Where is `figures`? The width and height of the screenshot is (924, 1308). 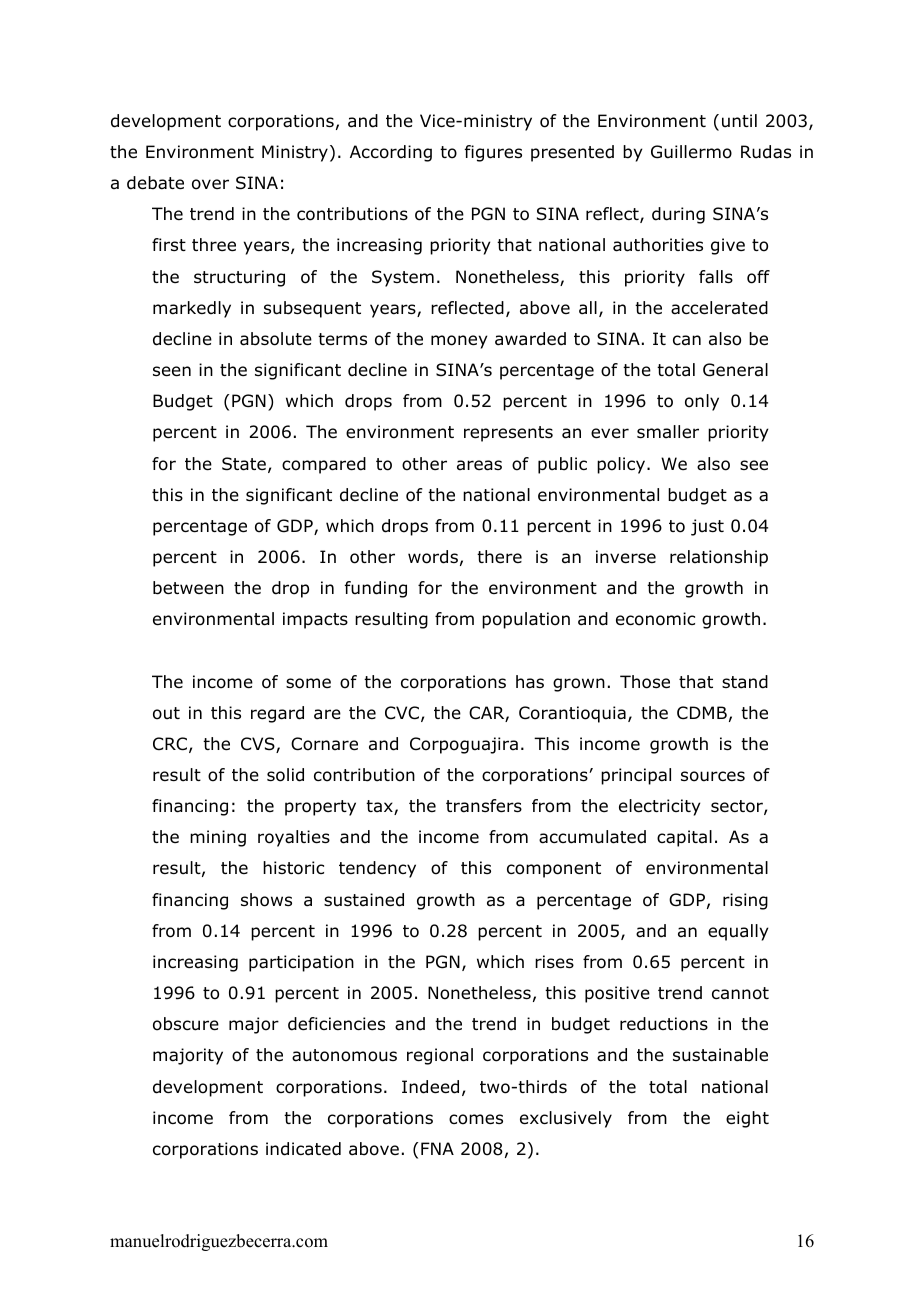 figures is located at coordinates (493, 153).
